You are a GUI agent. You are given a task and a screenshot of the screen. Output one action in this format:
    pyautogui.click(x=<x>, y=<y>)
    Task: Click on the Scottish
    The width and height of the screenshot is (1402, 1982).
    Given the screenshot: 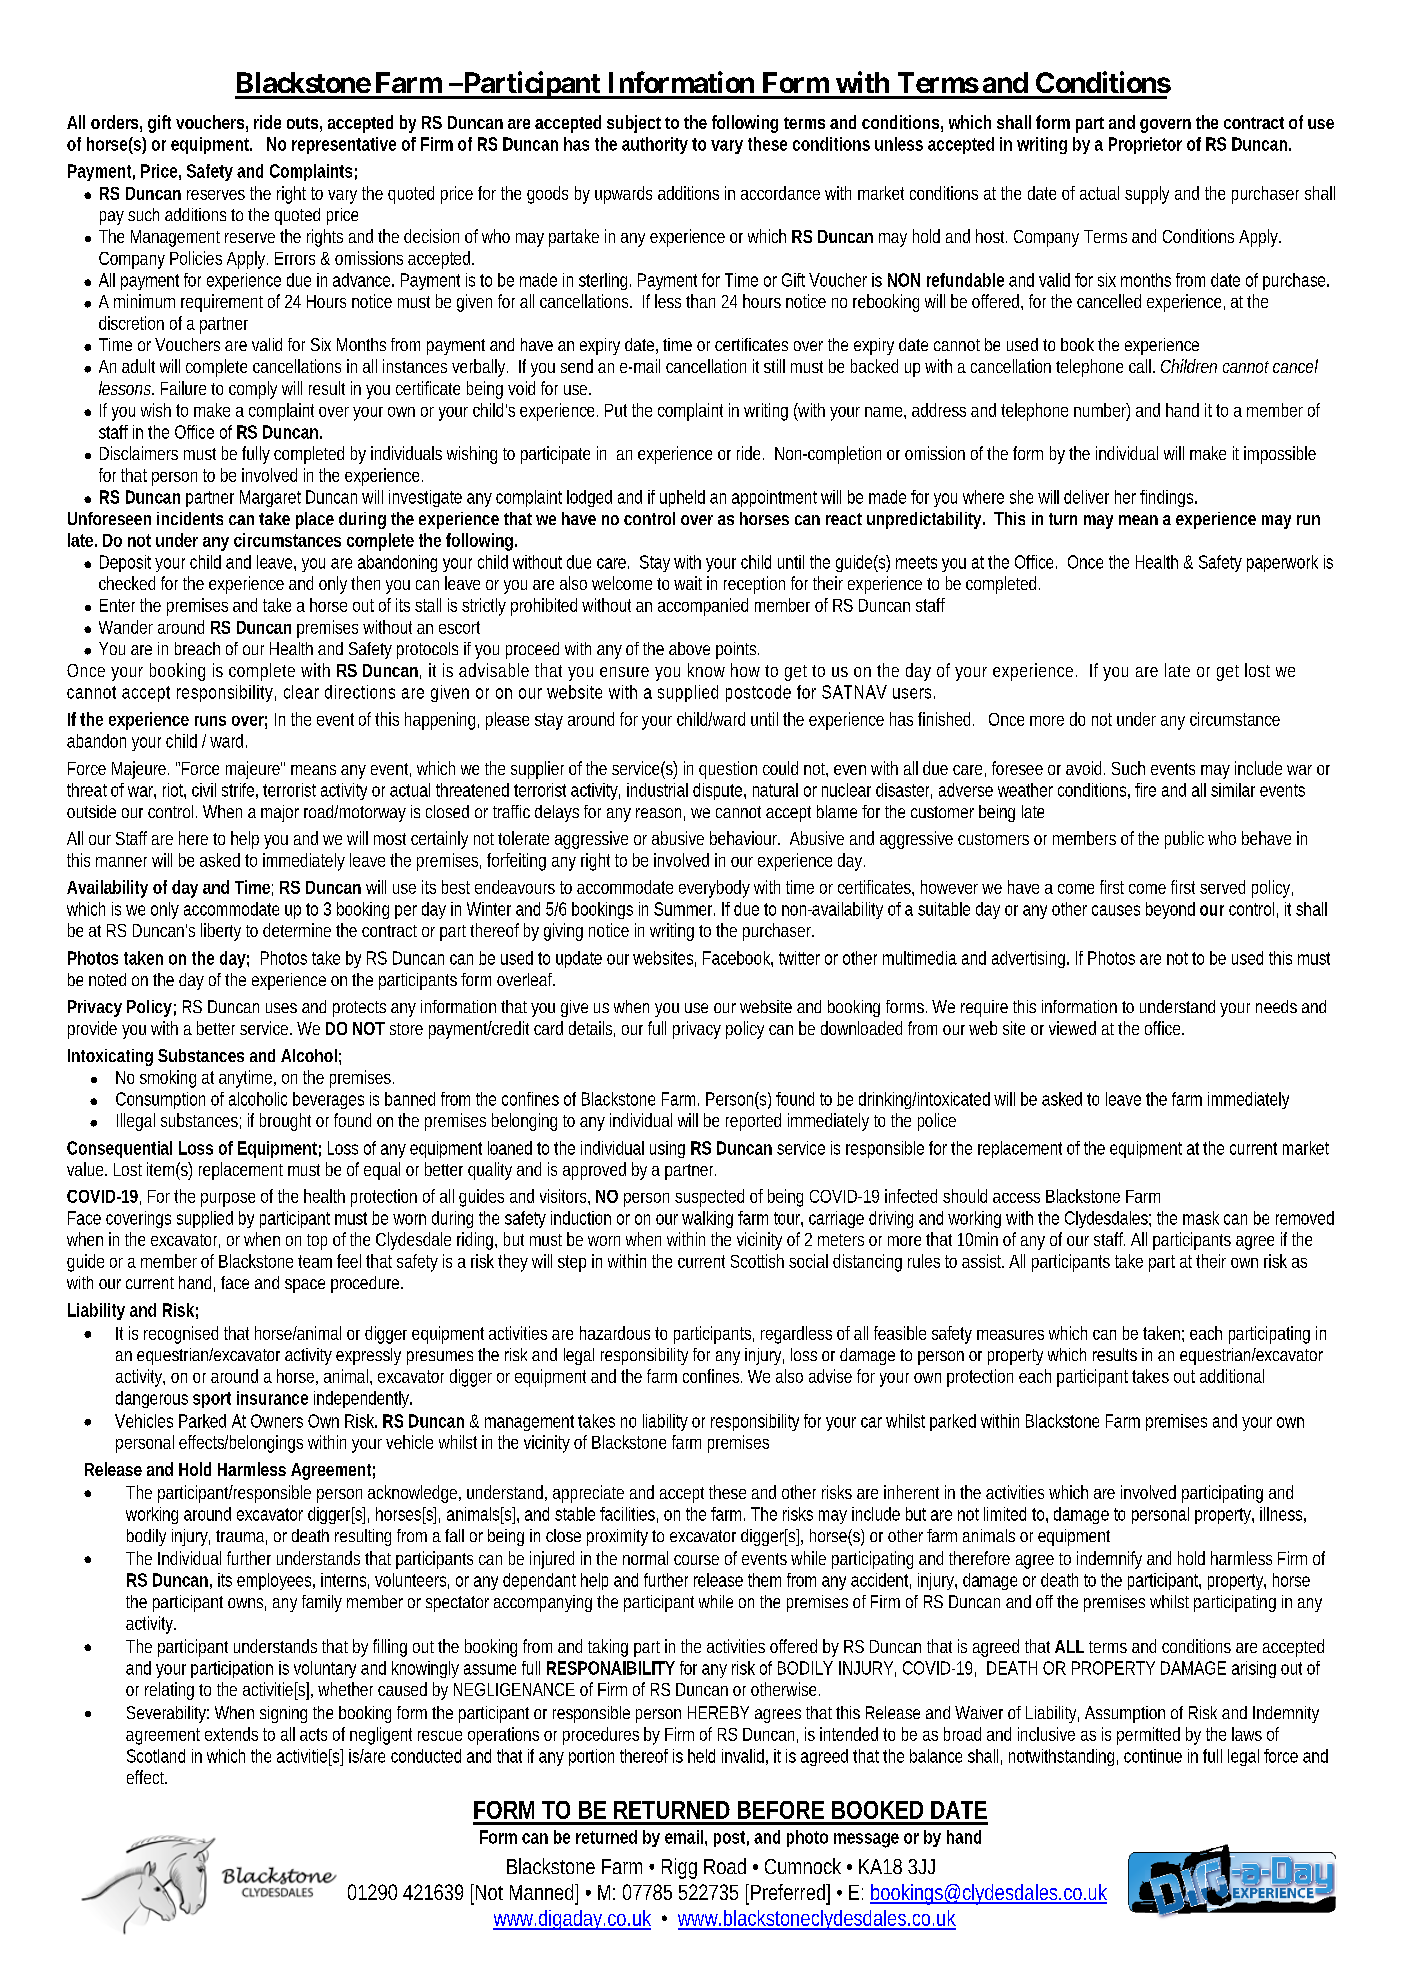 What is the action you would take?
    pyautogui.click(x=757, y=1261)
